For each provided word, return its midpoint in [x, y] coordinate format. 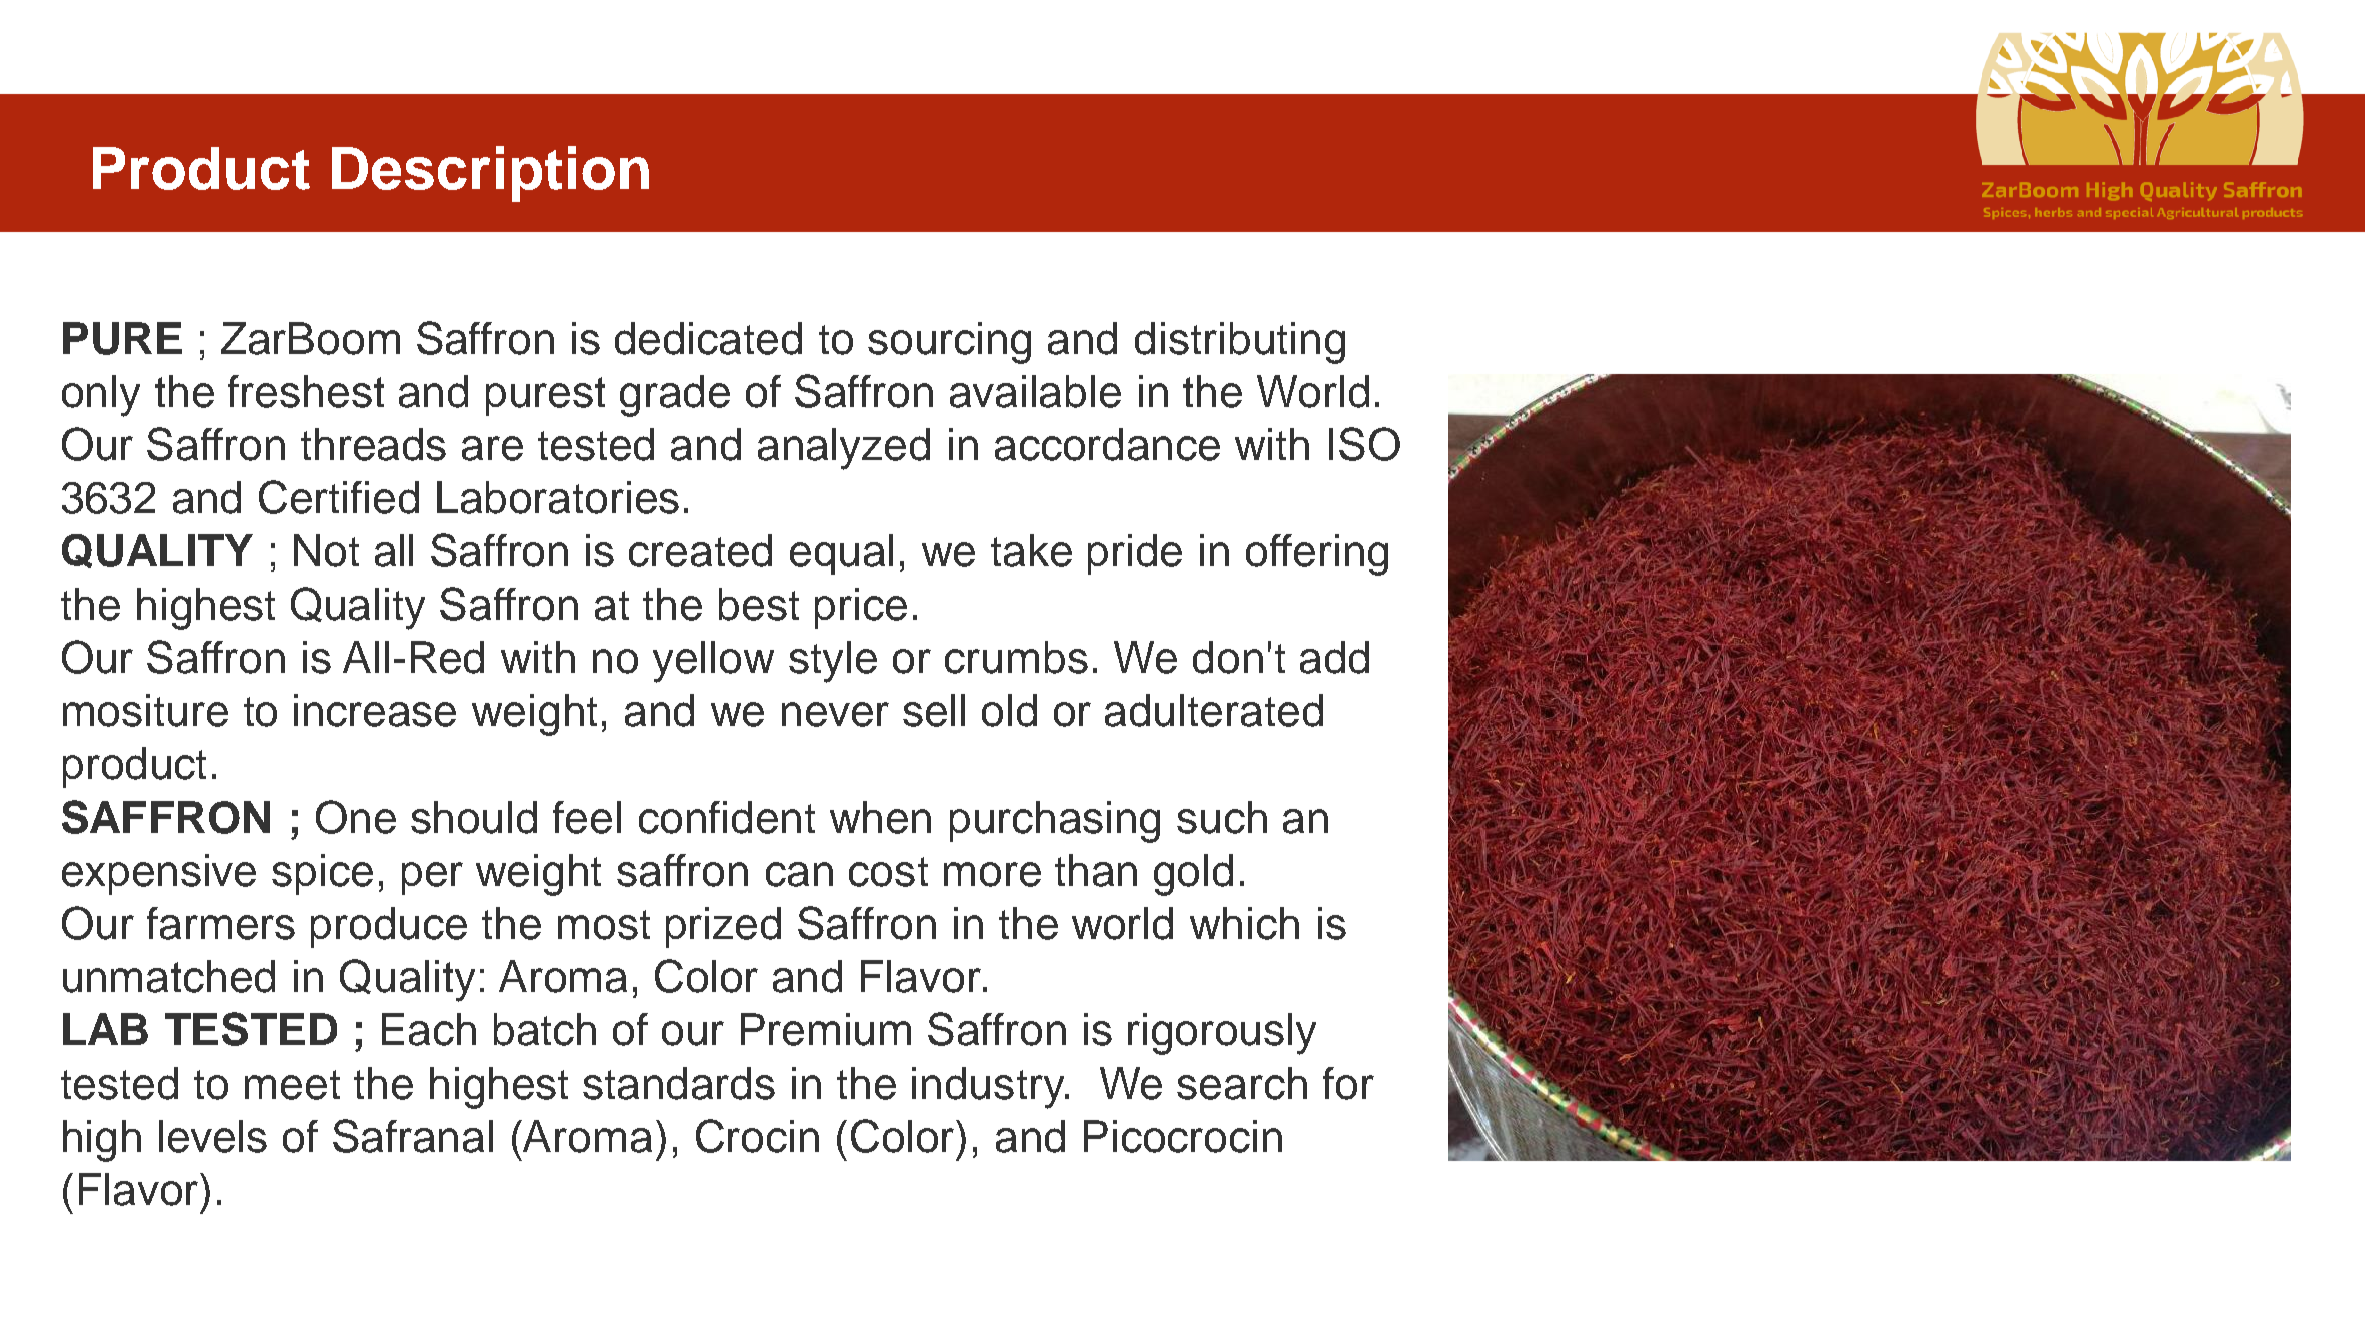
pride [1135, 554]
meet [292, 1085]
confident [727, 817]
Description [490, 174]
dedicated [708, 338]
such [1222, 817]
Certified [339, 497]
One [356, 817]
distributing [1240, 343]
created [700, 550]
